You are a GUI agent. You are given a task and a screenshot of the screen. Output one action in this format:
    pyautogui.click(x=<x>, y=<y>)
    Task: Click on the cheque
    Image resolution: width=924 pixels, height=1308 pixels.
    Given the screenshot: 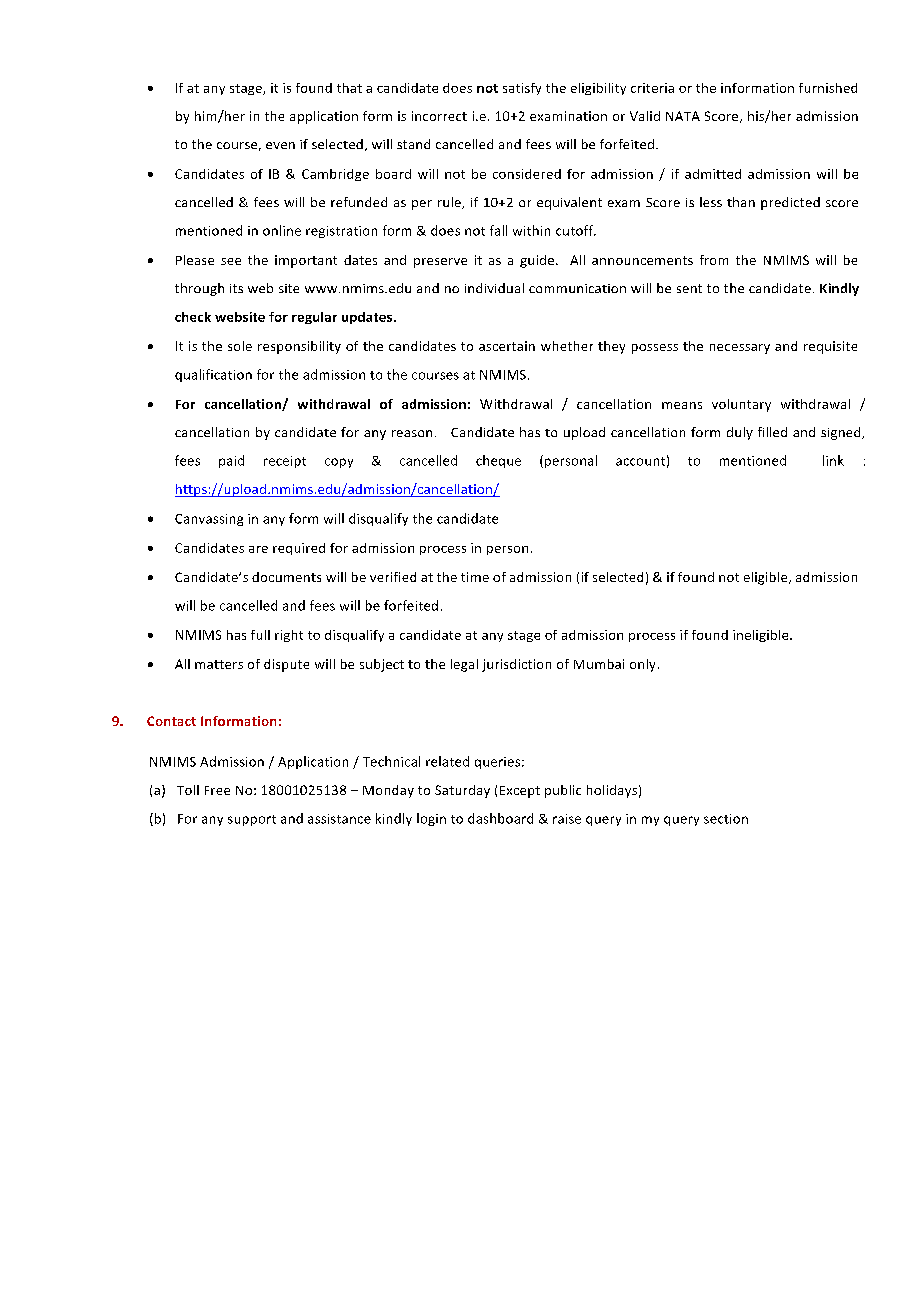 What is the action you would take?
    pyautogui.click(x=498, y=461)
